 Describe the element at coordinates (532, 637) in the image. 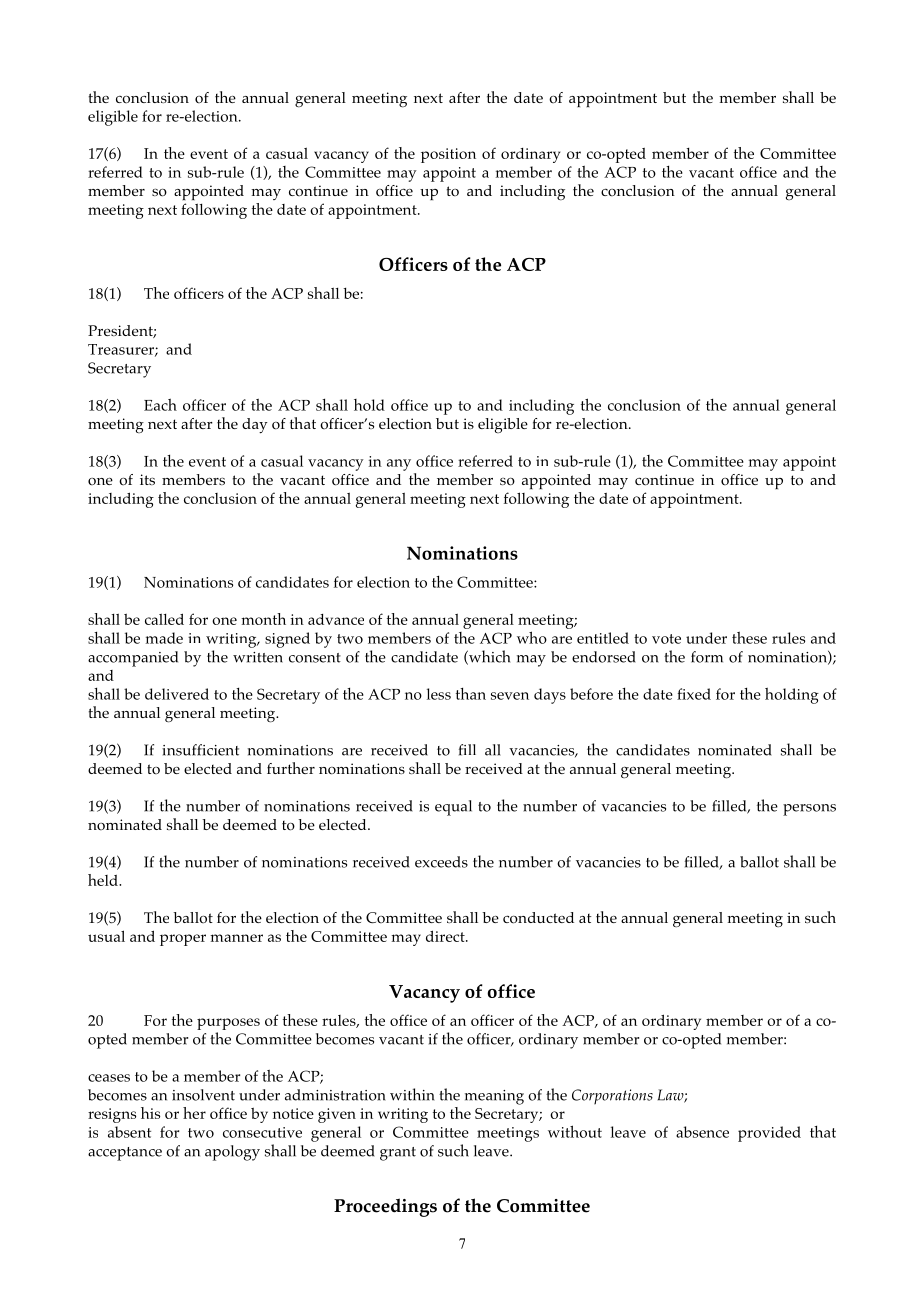

I see `who` at that location.
